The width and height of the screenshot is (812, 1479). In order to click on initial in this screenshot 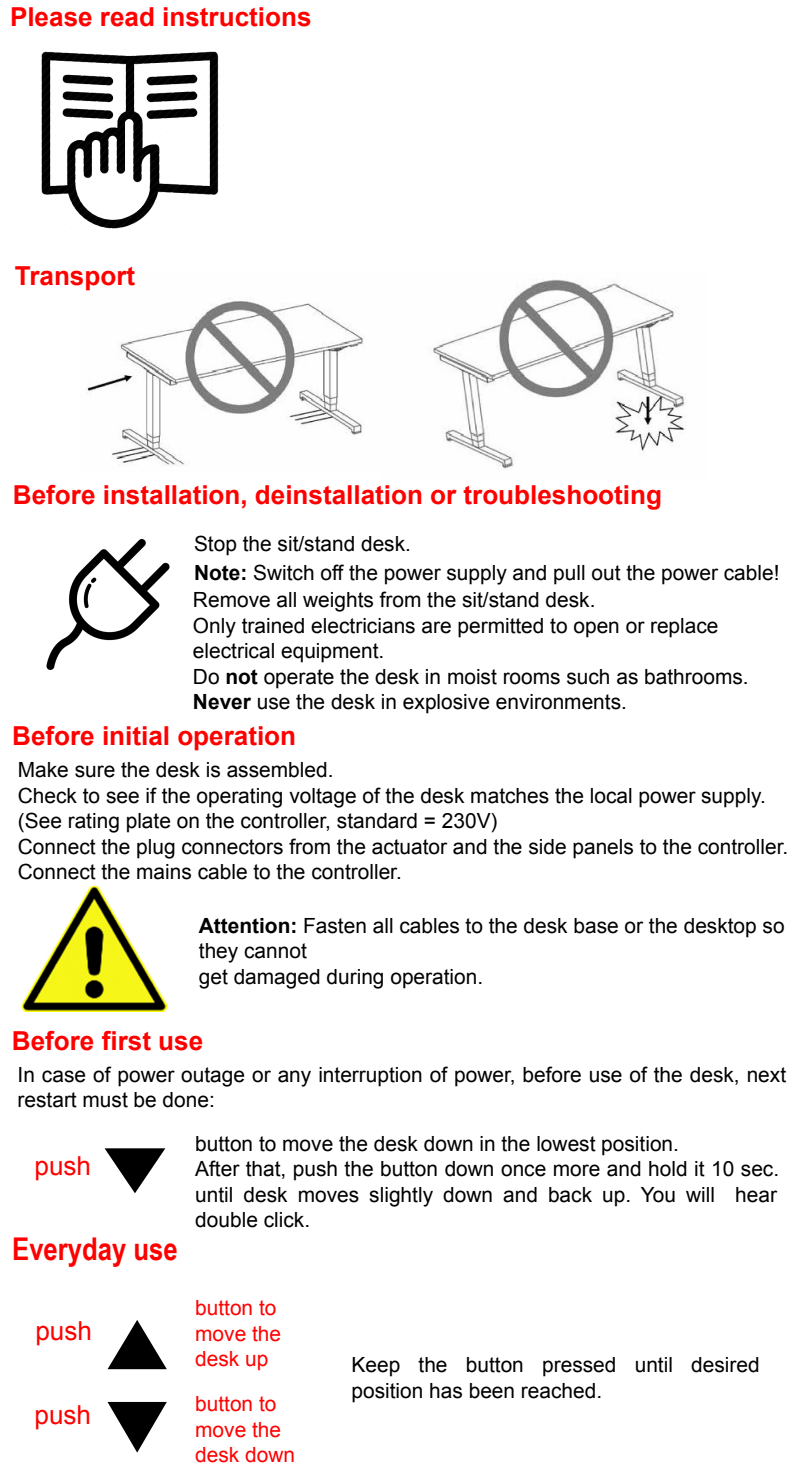, I will do `click(136, 736)`.
